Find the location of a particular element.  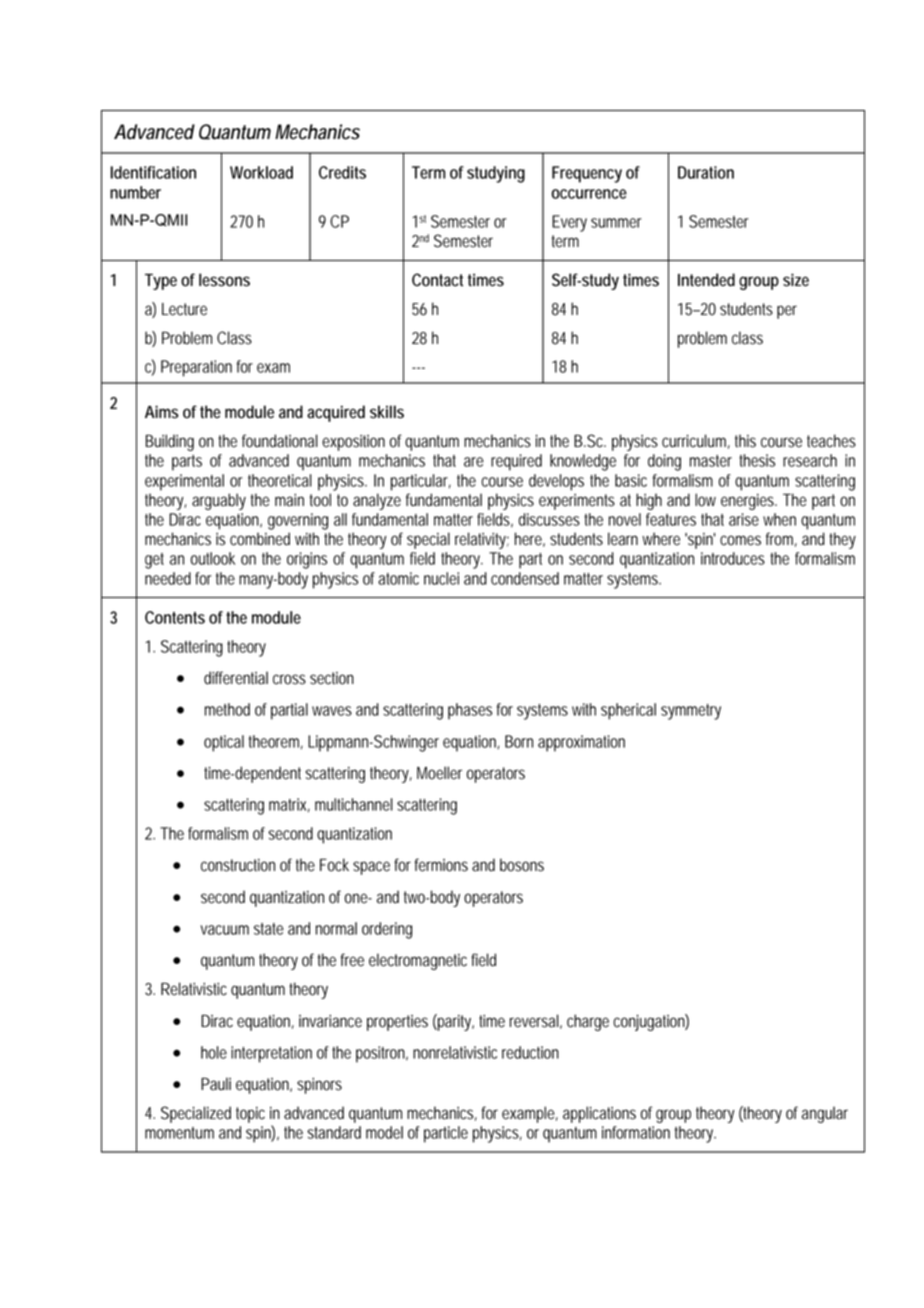

phases is located at coordinates (470, 711).
